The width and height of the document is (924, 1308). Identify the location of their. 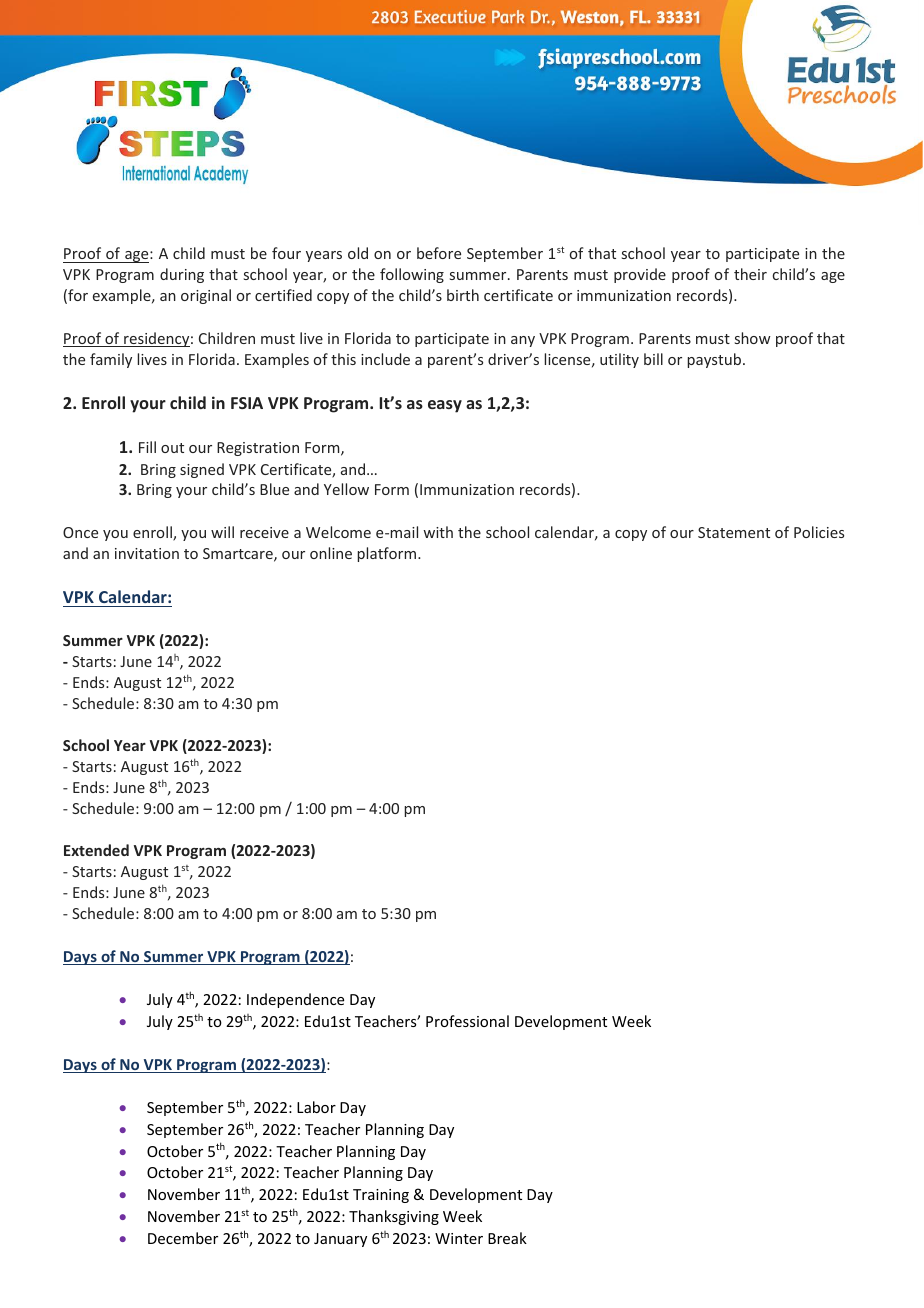
(750, 274).
